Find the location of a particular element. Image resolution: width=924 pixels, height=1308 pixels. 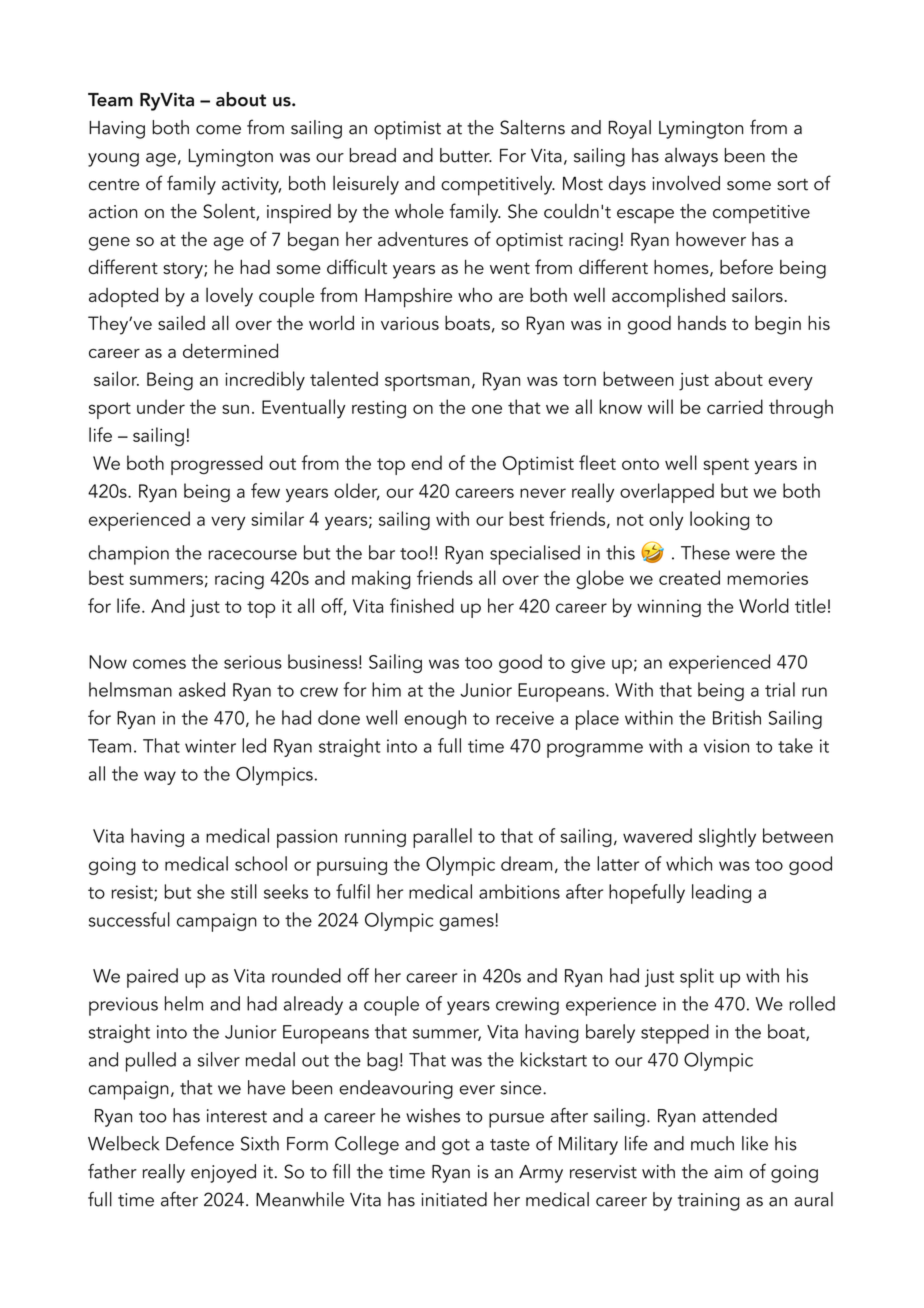

games is located at coordinates (467, 924).
